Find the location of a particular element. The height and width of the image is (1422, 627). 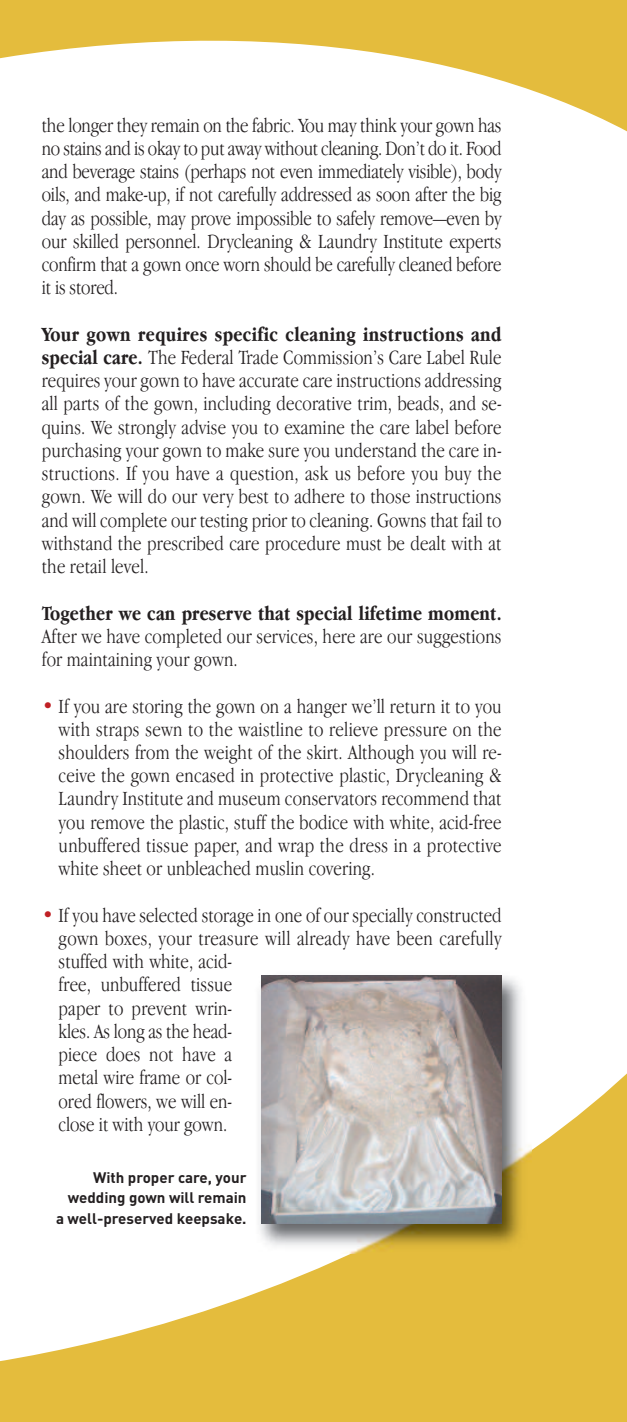

constructed is located at coordinates (458, 915).
